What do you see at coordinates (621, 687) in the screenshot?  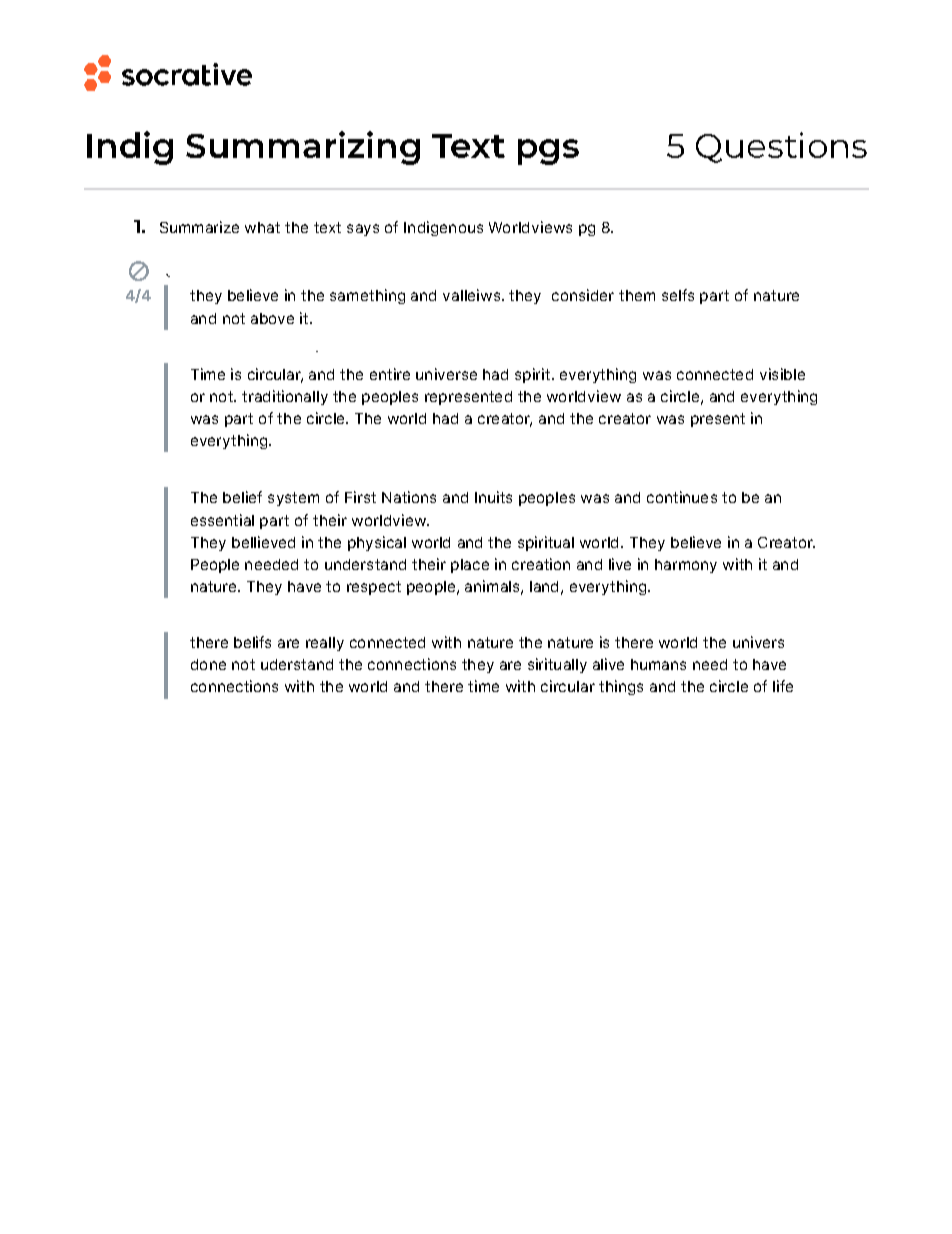 I see `things` at bounding box center [621, 687].
